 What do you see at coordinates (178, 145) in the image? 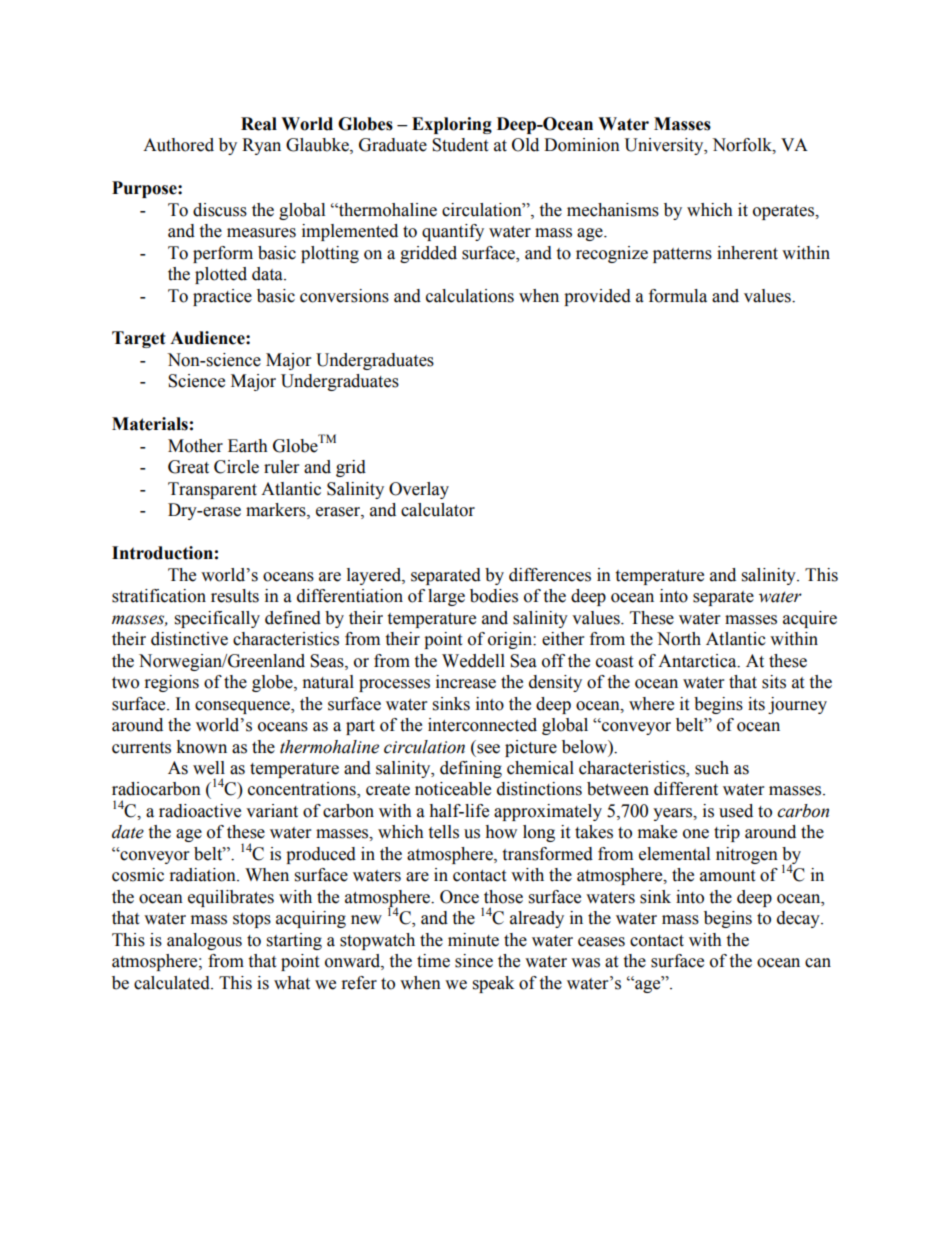
I see `Authored` at bounding box center [178, 145].
